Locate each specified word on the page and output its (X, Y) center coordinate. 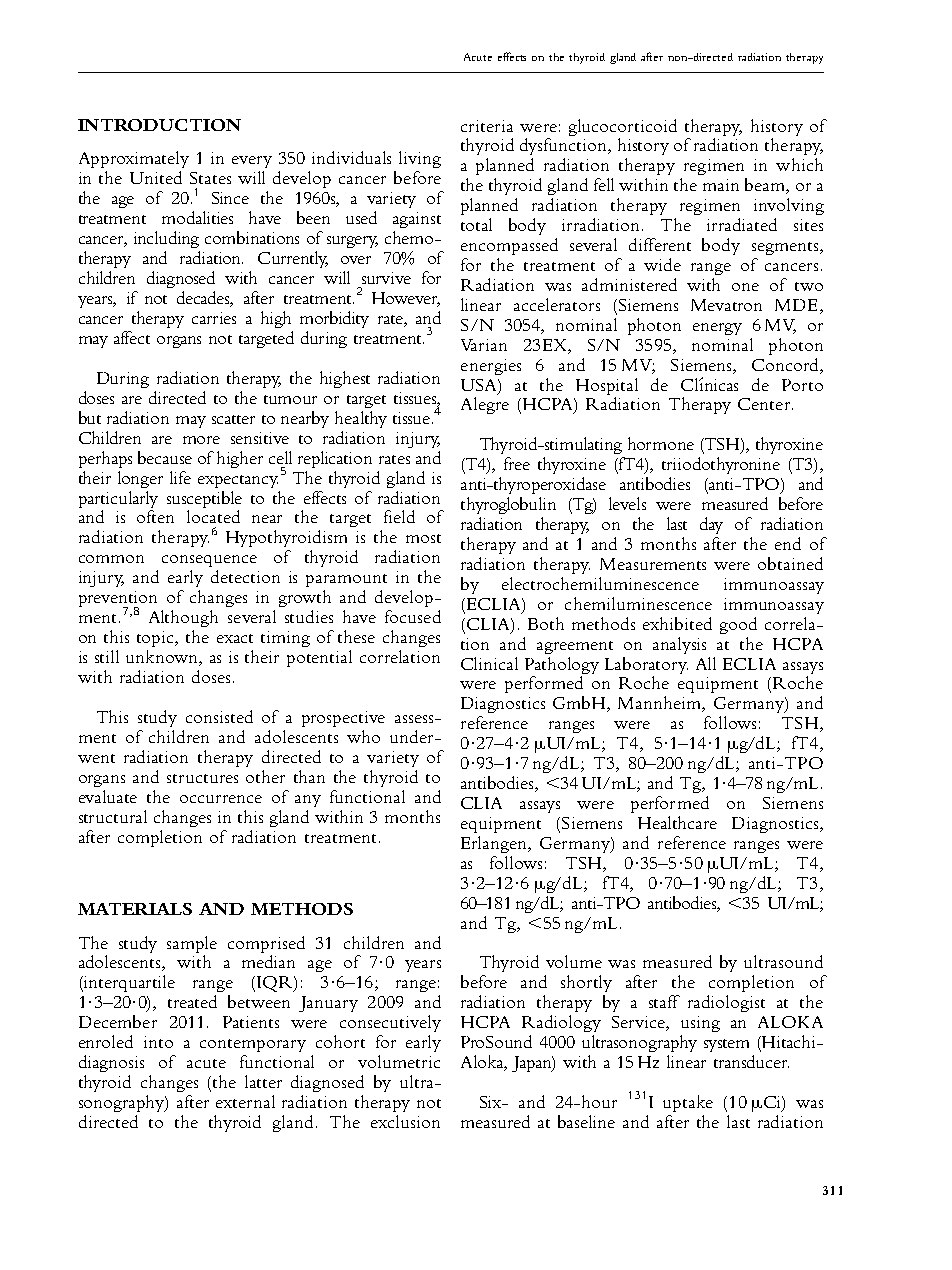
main (721, 185)
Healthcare (677, 822)
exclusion (405, 1121)
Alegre (485, 405)
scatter (233, 419)
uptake (688, 1103)
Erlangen (495, 844)
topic (157, 639)
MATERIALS (135, 909)
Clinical (489, 663)
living (420, 159)
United (156, 177)
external (245, 1101)
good (738, 625)
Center (765, 404)
